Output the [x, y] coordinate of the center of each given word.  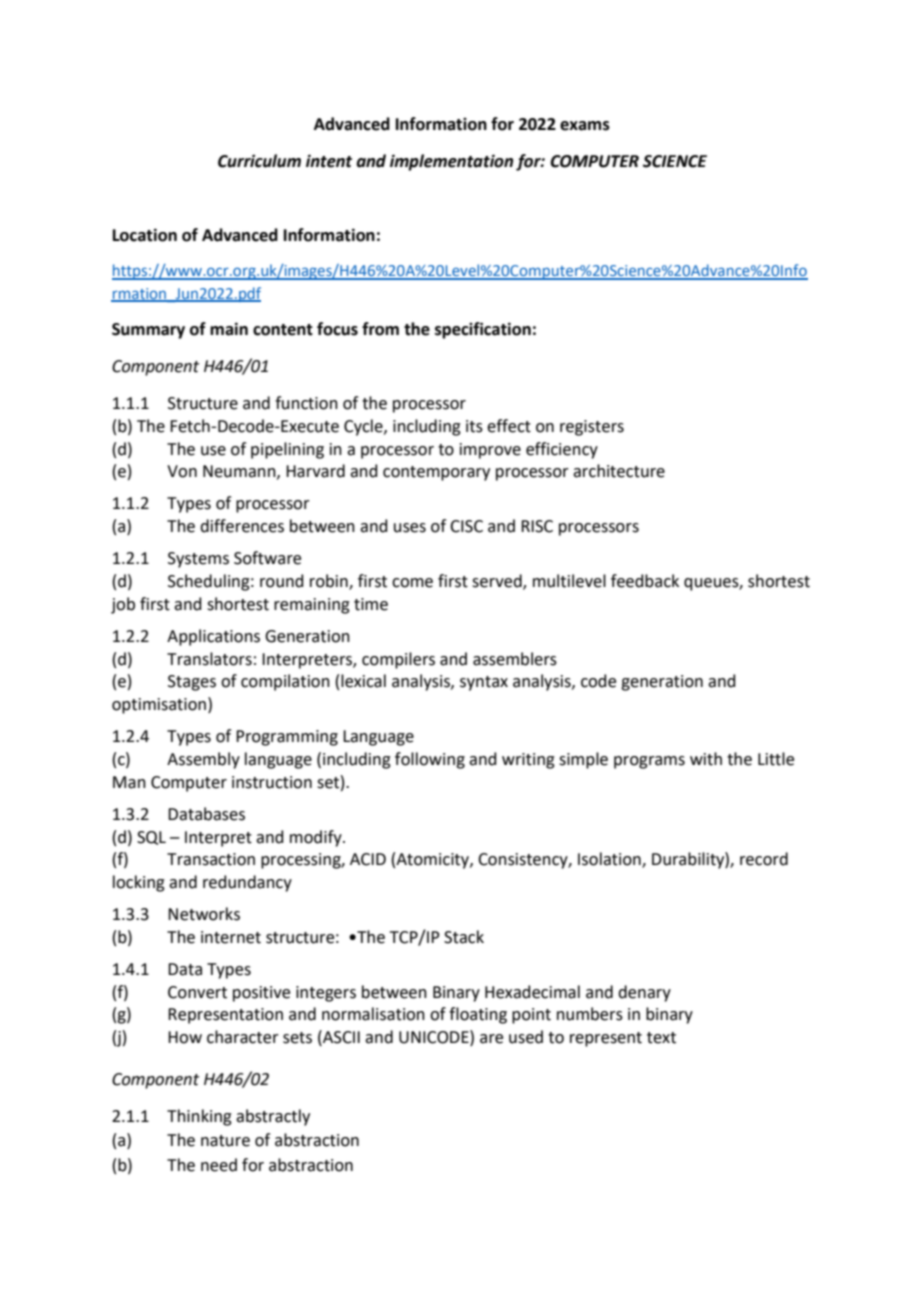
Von [182, 471]
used [526, 1037]
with [706, 759]
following [430, 760]
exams [585, 126]
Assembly [203, 760]
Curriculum [259, 161]
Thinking [199, 1117]
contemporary [436, 473]
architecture [619, 471]
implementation [451, 162]
